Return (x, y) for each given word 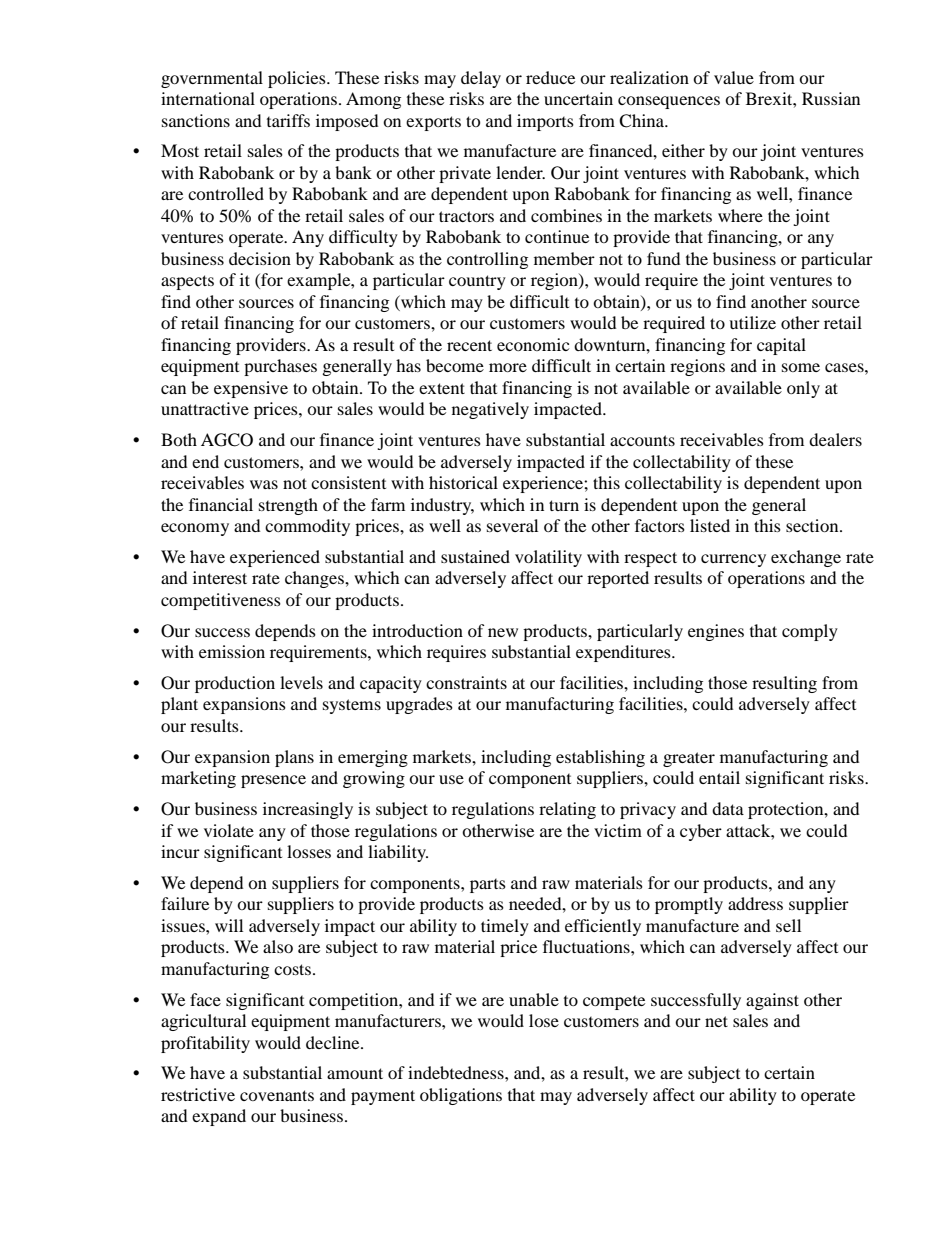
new (503, 632)
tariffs (288, 120)
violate (229, 830)
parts (488, 885)
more (508, 367)
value (734, 77)
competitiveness (221, 601)
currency (733, 560)
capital (781, 346)
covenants (277, 1095)
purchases (280, 367)
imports (545, 122)
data (728, 808)
